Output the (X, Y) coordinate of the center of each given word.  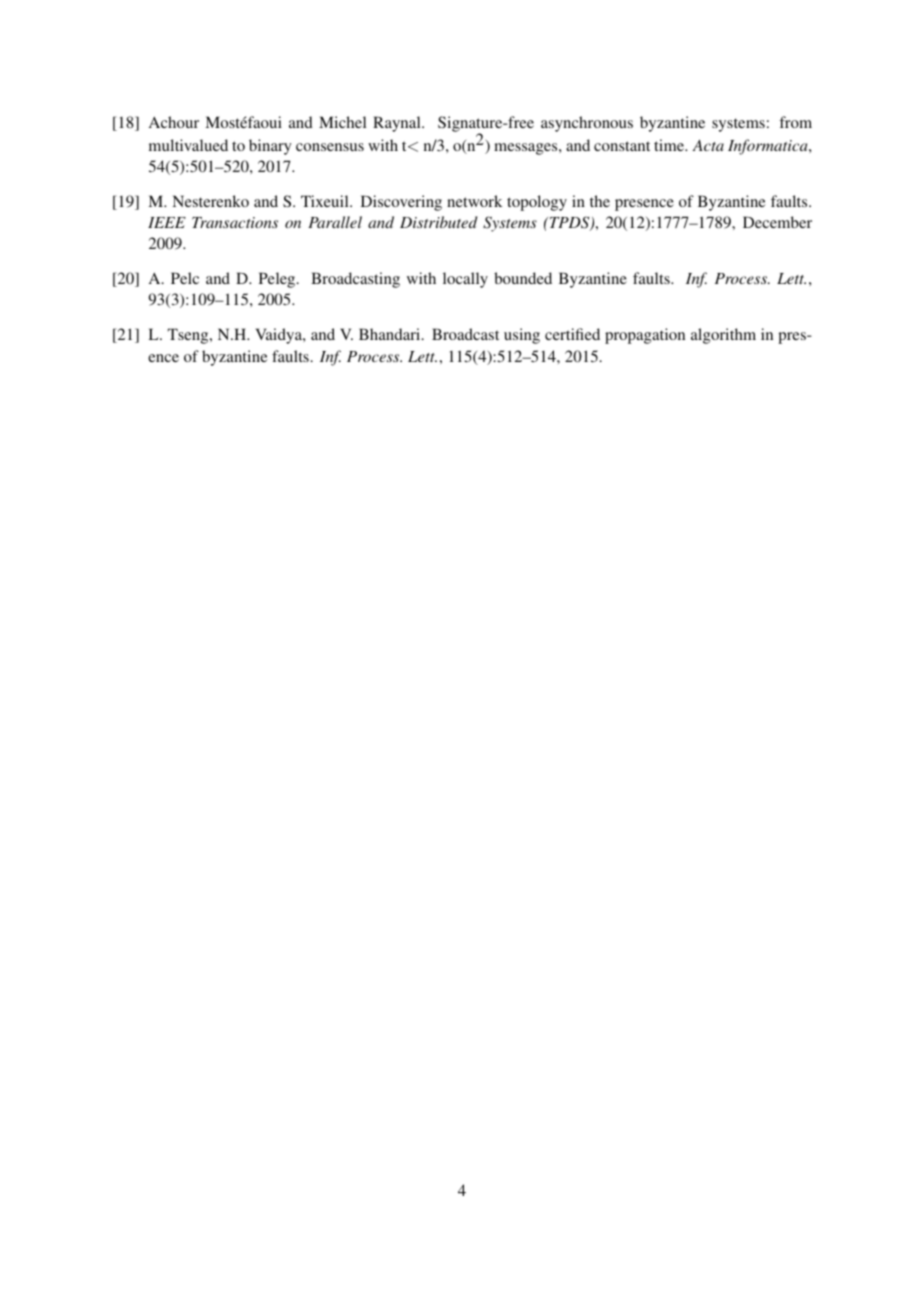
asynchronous (587, 124)
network (474, 201)
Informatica (769, 147)
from (795, 122)
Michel (342, 122)
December (777, 222)
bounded (523, 278)
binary (270, 147)
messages (527, 149)
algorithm (723, 336)
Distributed (439, 222)
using (522, 336)
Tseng (189, 336)
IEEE (167, 222)
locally (465, 280)
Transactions (235, 222)
